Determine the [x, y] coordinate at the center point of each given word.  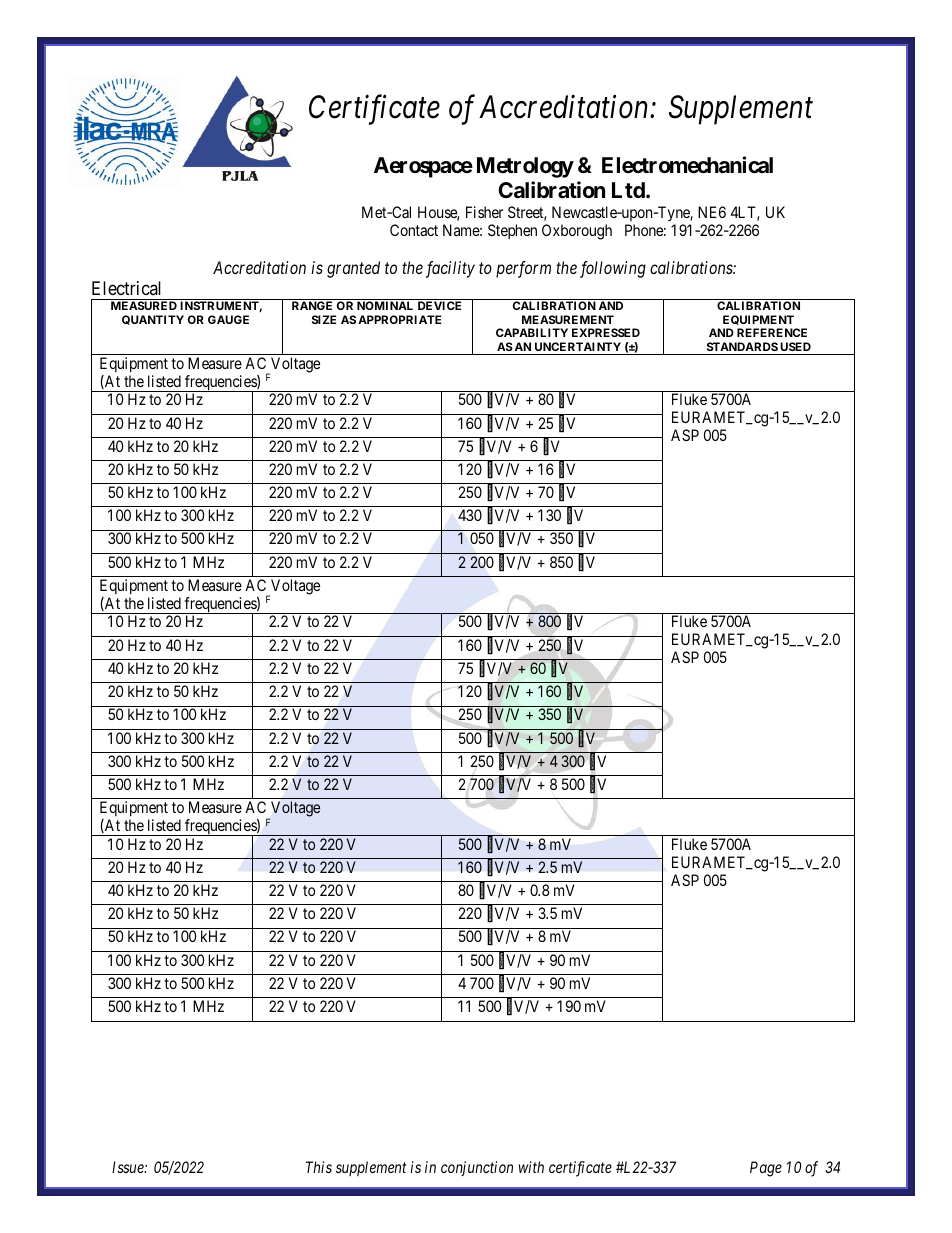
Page [766, 1169]
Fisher [484, 212]
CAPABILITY [532, 332]
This [319, 1167]
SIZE [324, 319]
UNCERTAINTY [578, 346]
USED [795, 346]
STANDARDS [742, 346]
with [531, 1167]
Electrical [126, 288]
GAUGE [228, 319]
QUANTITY [153, 320]
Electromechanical [687, 165]
